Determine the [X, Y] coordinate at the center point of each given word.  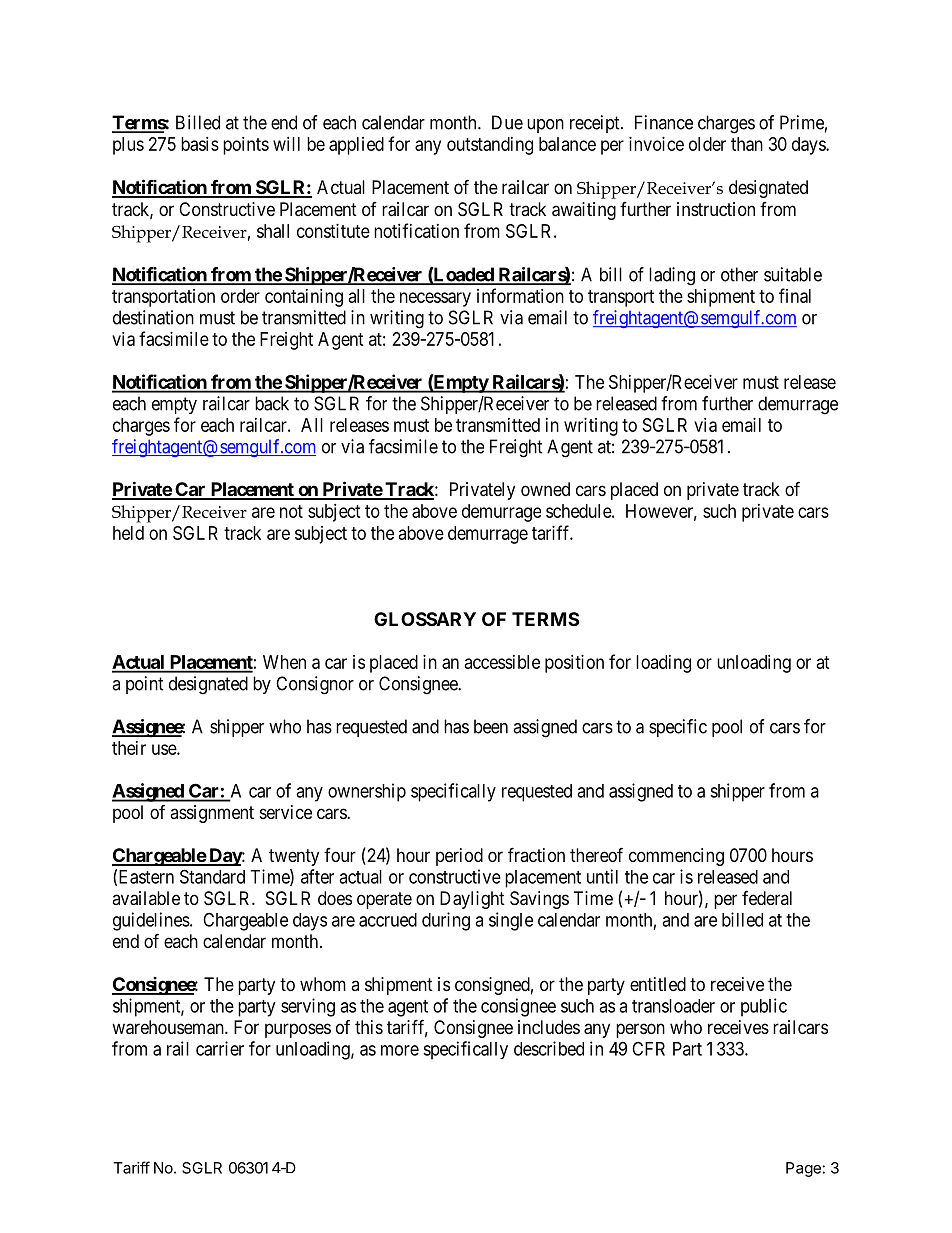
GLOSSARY [425, 619]
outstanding [490, 146]
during [446, 921]
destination [153, 317]
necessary [435, 299]
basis [200, 144]
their [129, 748]
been [491, 726]
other [739, 274]
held [128, 533]
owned [545, 489]
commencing [676, 857]
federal [767, 898]
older [707, 144]
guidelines [151, 921]
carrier [220, 1048]
